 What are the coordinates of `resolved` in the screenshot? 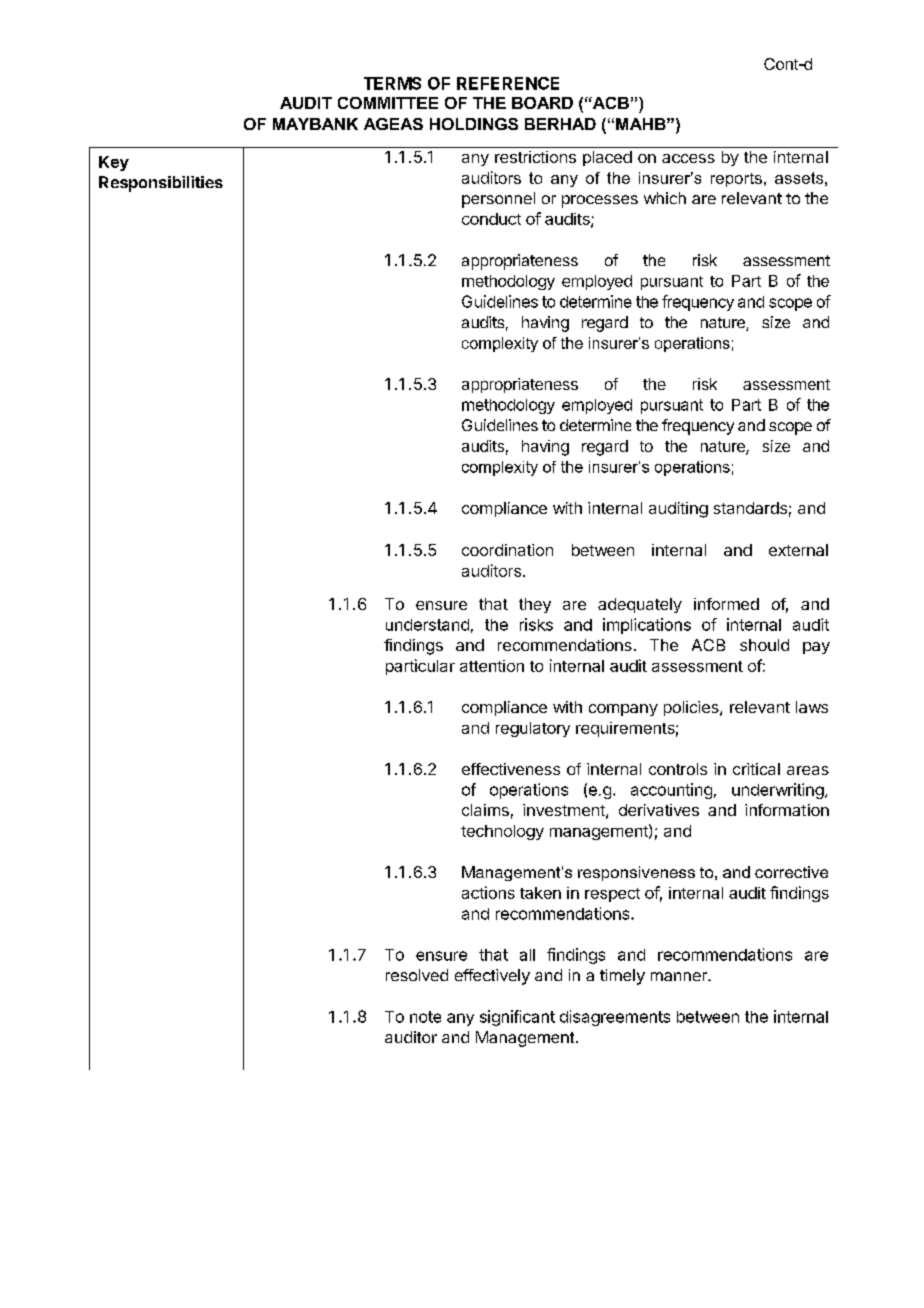 It's located at (417, 975).
